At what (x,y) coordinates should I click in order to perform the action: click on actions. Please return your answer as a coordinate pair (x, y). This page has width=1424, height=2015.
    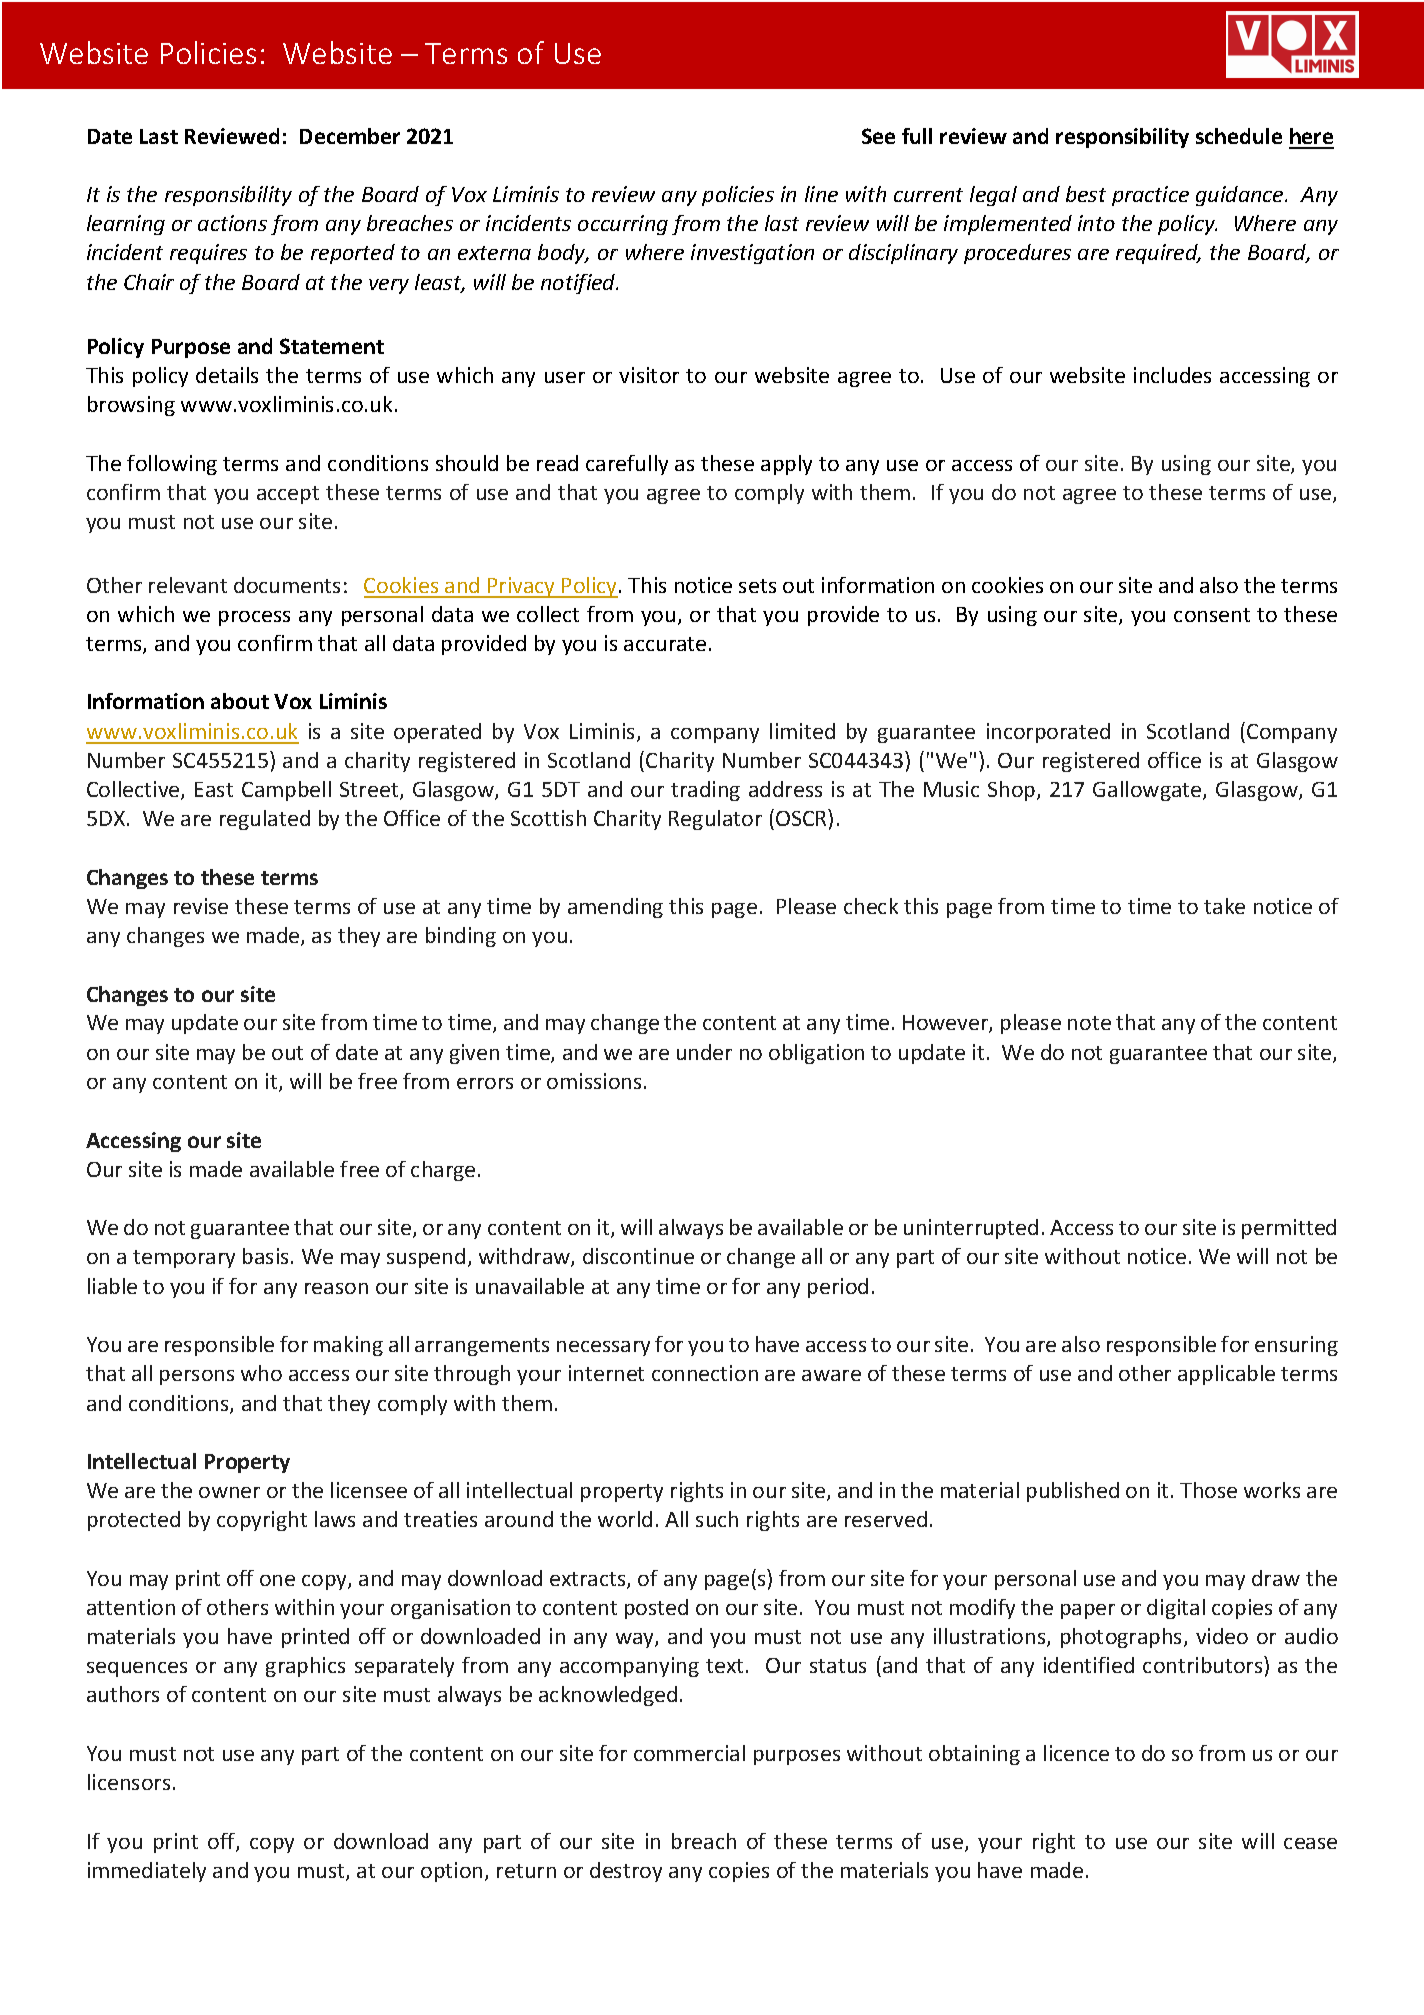
    Looking at the image, I should click on (232, 223).
